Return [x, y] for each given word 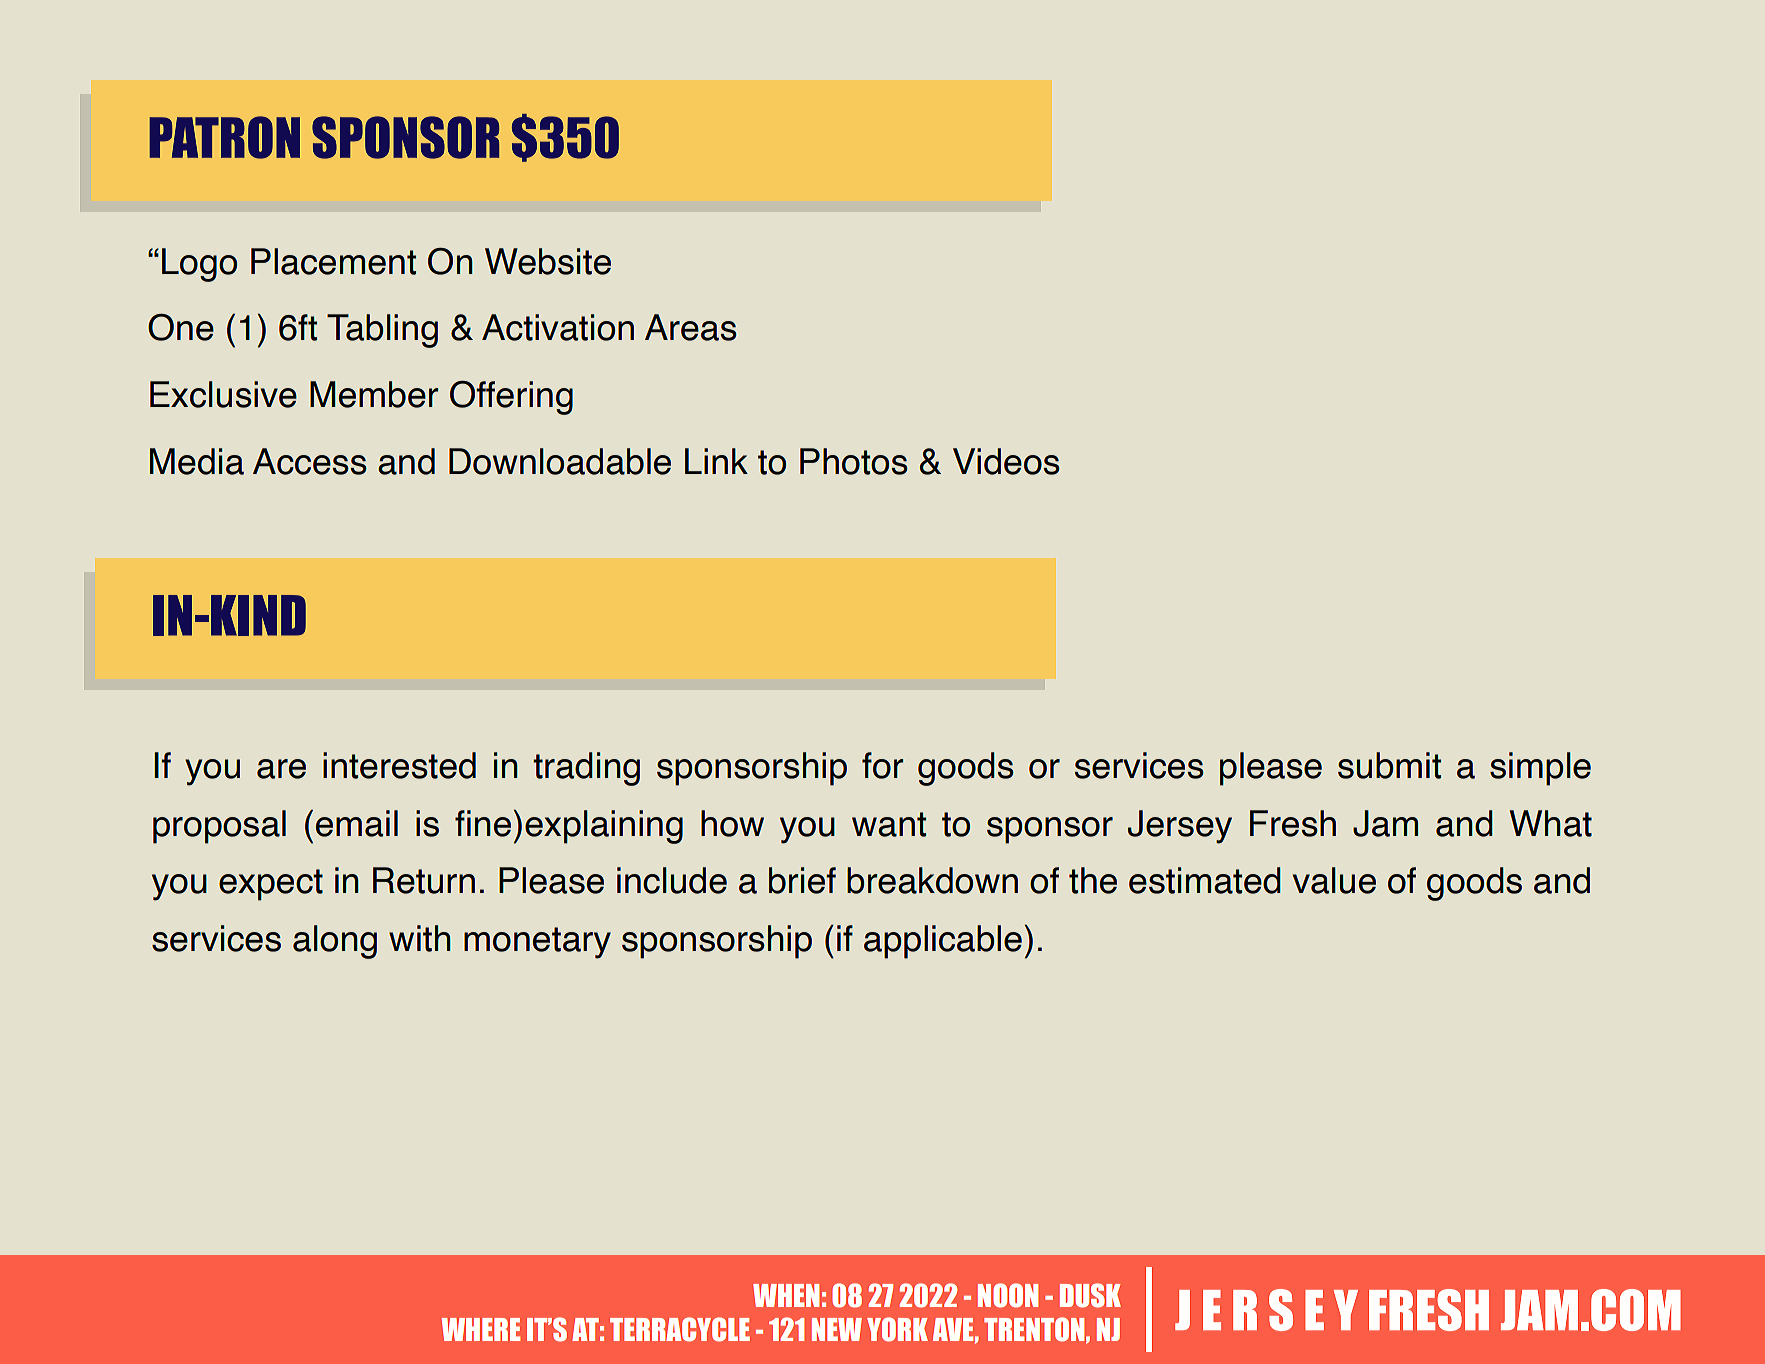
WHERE [480, 1329]
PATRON [224, 137]
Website [548, 261]
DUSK [1090, 1295]
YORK [897, 1329]
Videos [1006, 461]
